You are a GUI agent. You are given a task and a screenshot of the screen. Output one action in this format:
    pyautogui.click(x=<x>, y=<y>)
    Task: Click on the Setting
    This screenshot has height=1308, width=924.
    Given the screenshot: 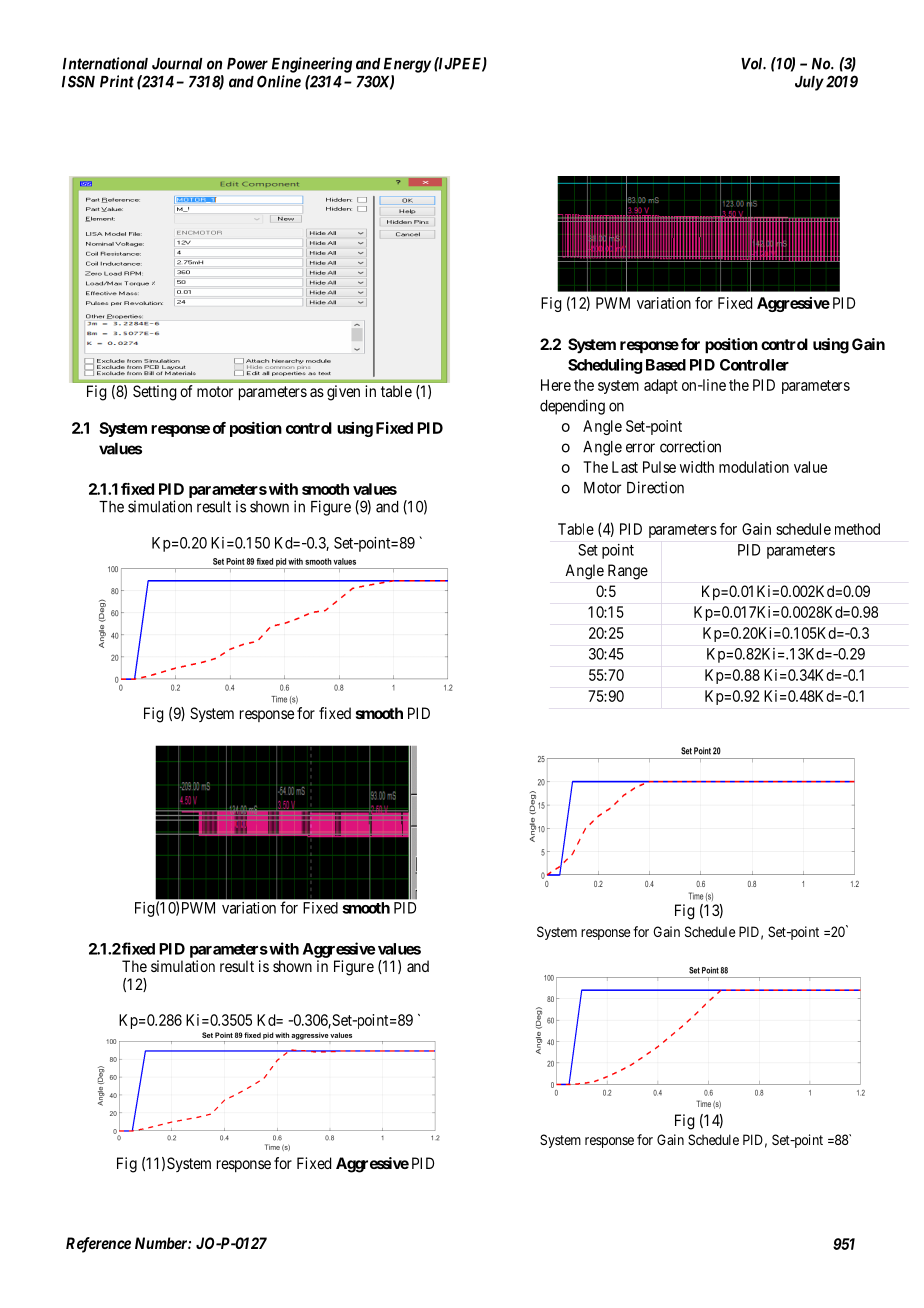 What is the action you would take?
    pyautogui.click(x=155, y=393)
